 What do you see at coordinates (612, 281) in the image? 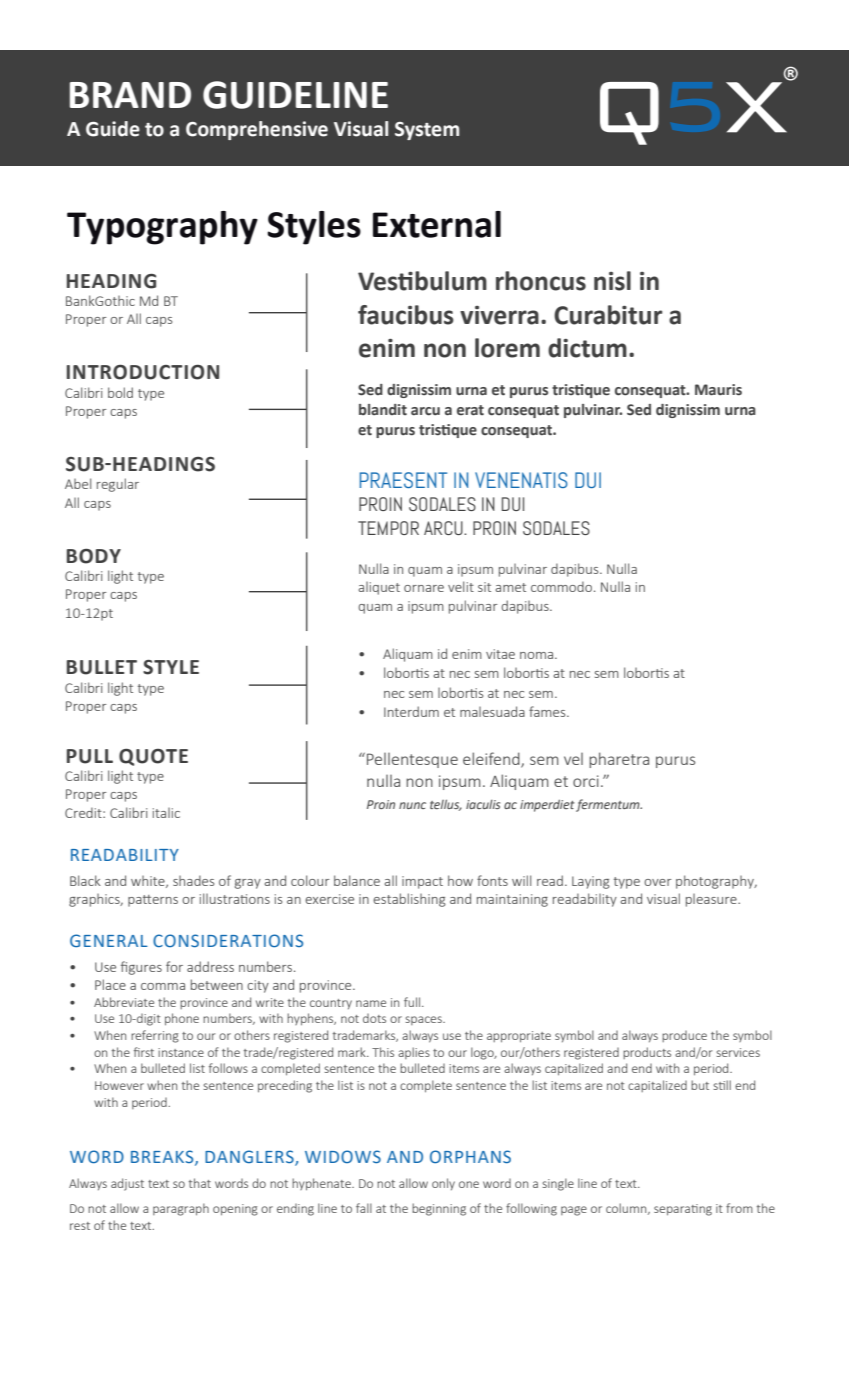
I see `nisl` at bounding box center [612, 281].
